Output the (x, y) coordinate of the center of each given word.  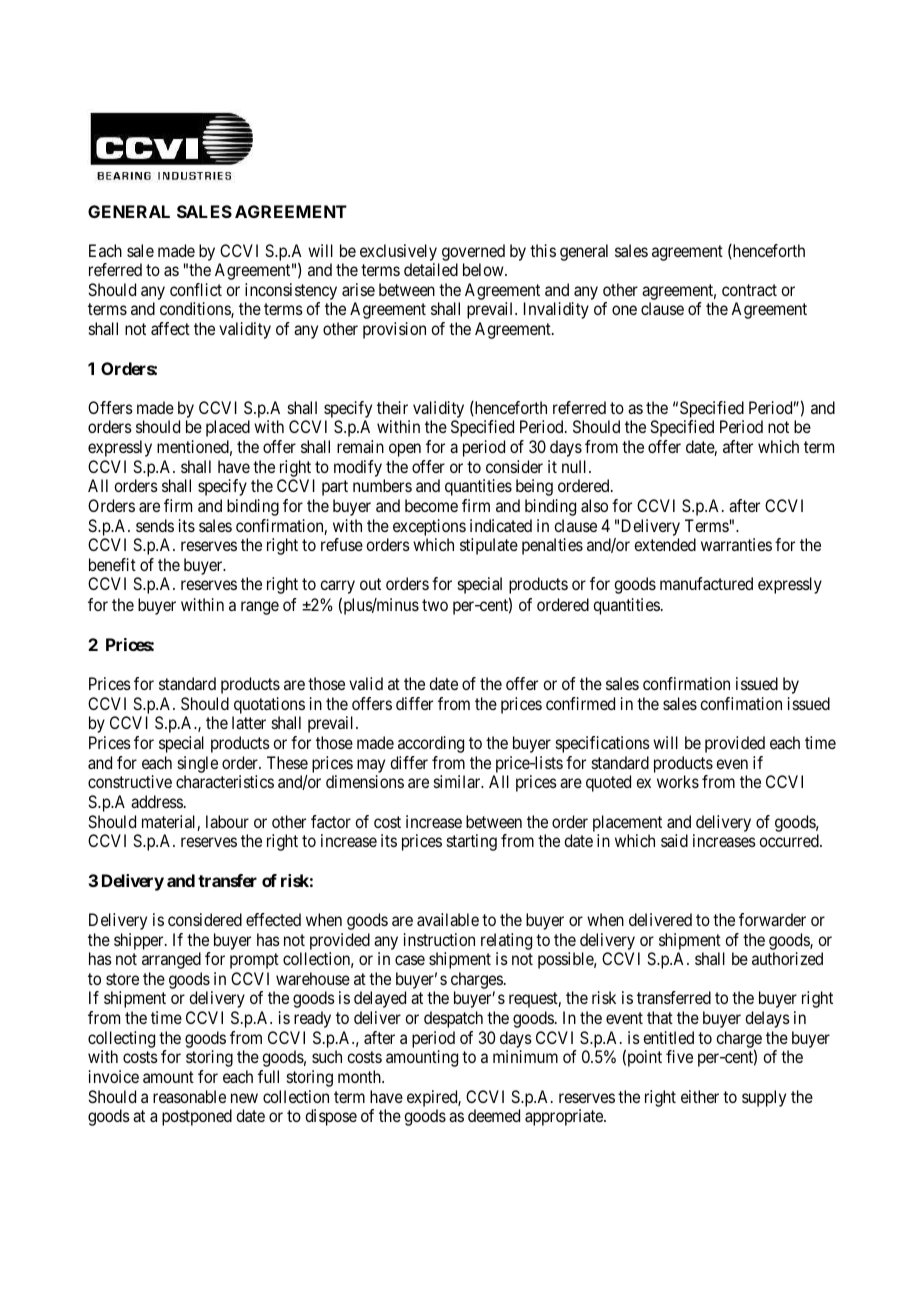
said (674, 840)
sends (155, 525)
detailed (431, 269)
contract (749, 290)
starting (472, 842)
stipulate (489, 546)
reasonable (189, 1096)
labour (227, 821)
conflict (196, 289)
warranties (736, 544)
